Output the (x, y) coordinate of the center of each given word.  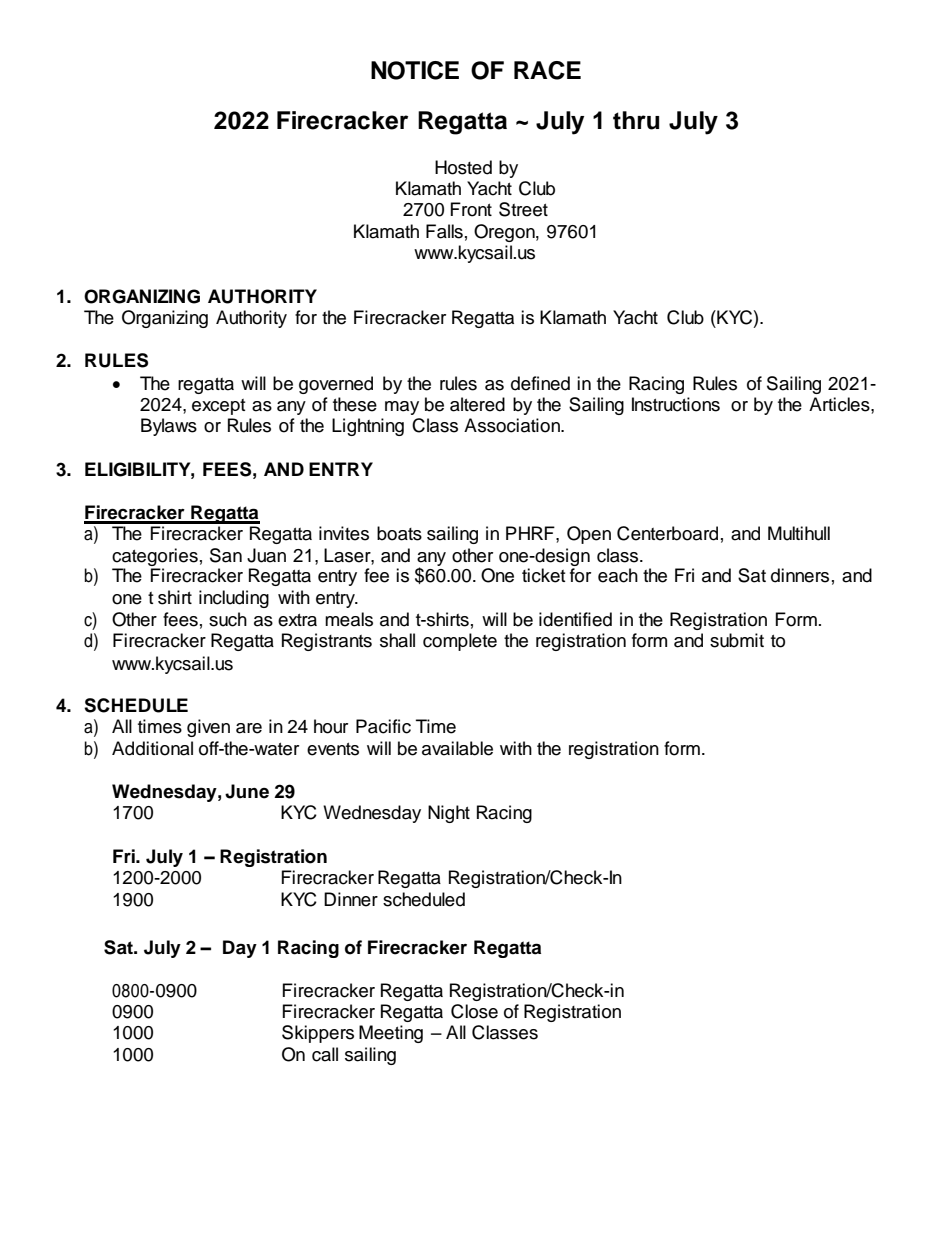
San (226, 555)
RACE (547, 70)
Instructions (676, 404)
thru (636, 120)
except (218, 407)
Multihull (799, 533)
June (247, 791)
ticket (543, 575)
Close (474, 1011)
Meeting (391, 1034)
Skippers (318, 1034)
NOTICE (415, 70)
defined (540, 383)
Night (449, 814)
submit (737, 640)
